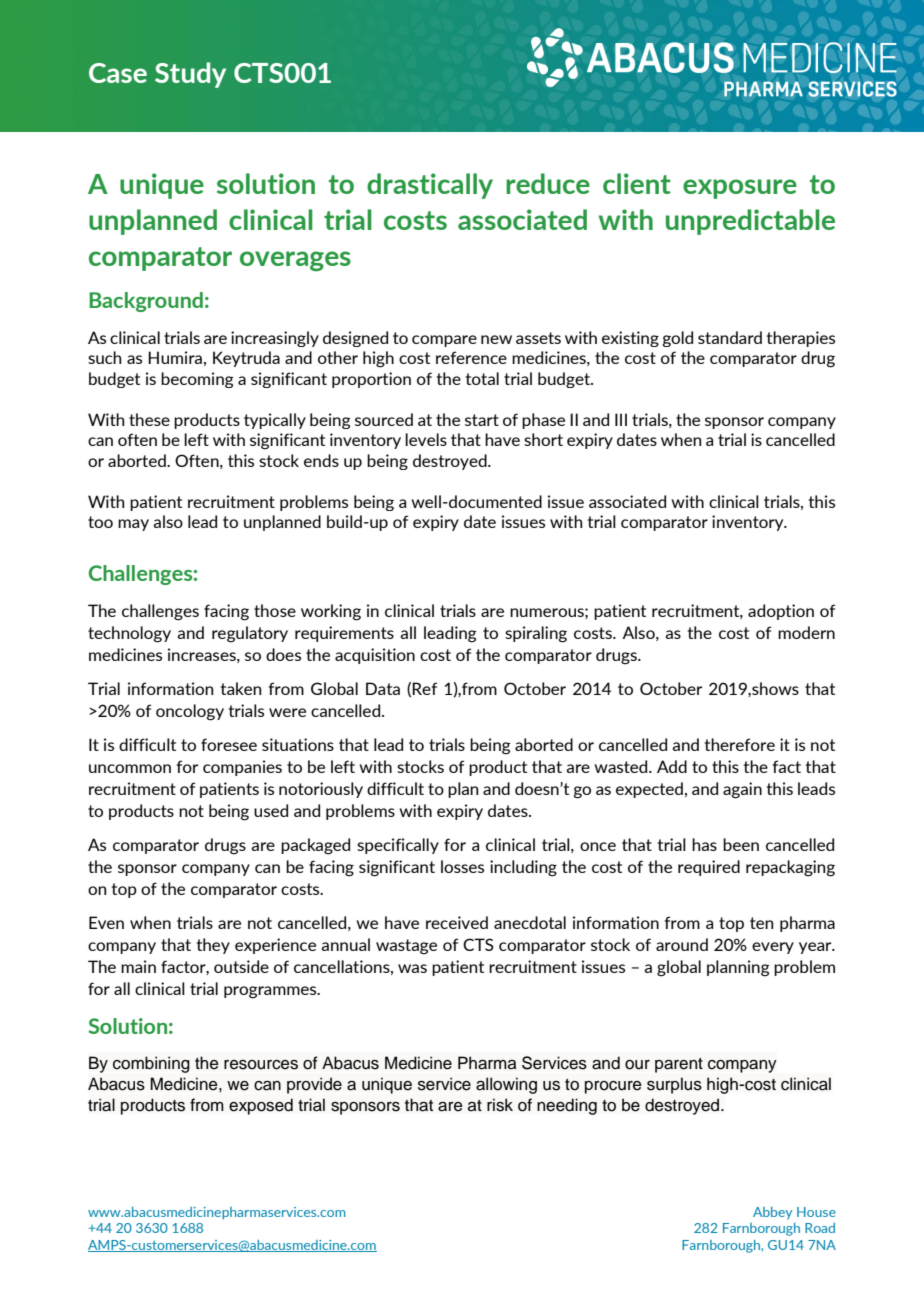 This screenshot has width=924, height=1308. Describe the element at coordinates (772, 1213) in the screenshot. I see `Abbey` at that location.
